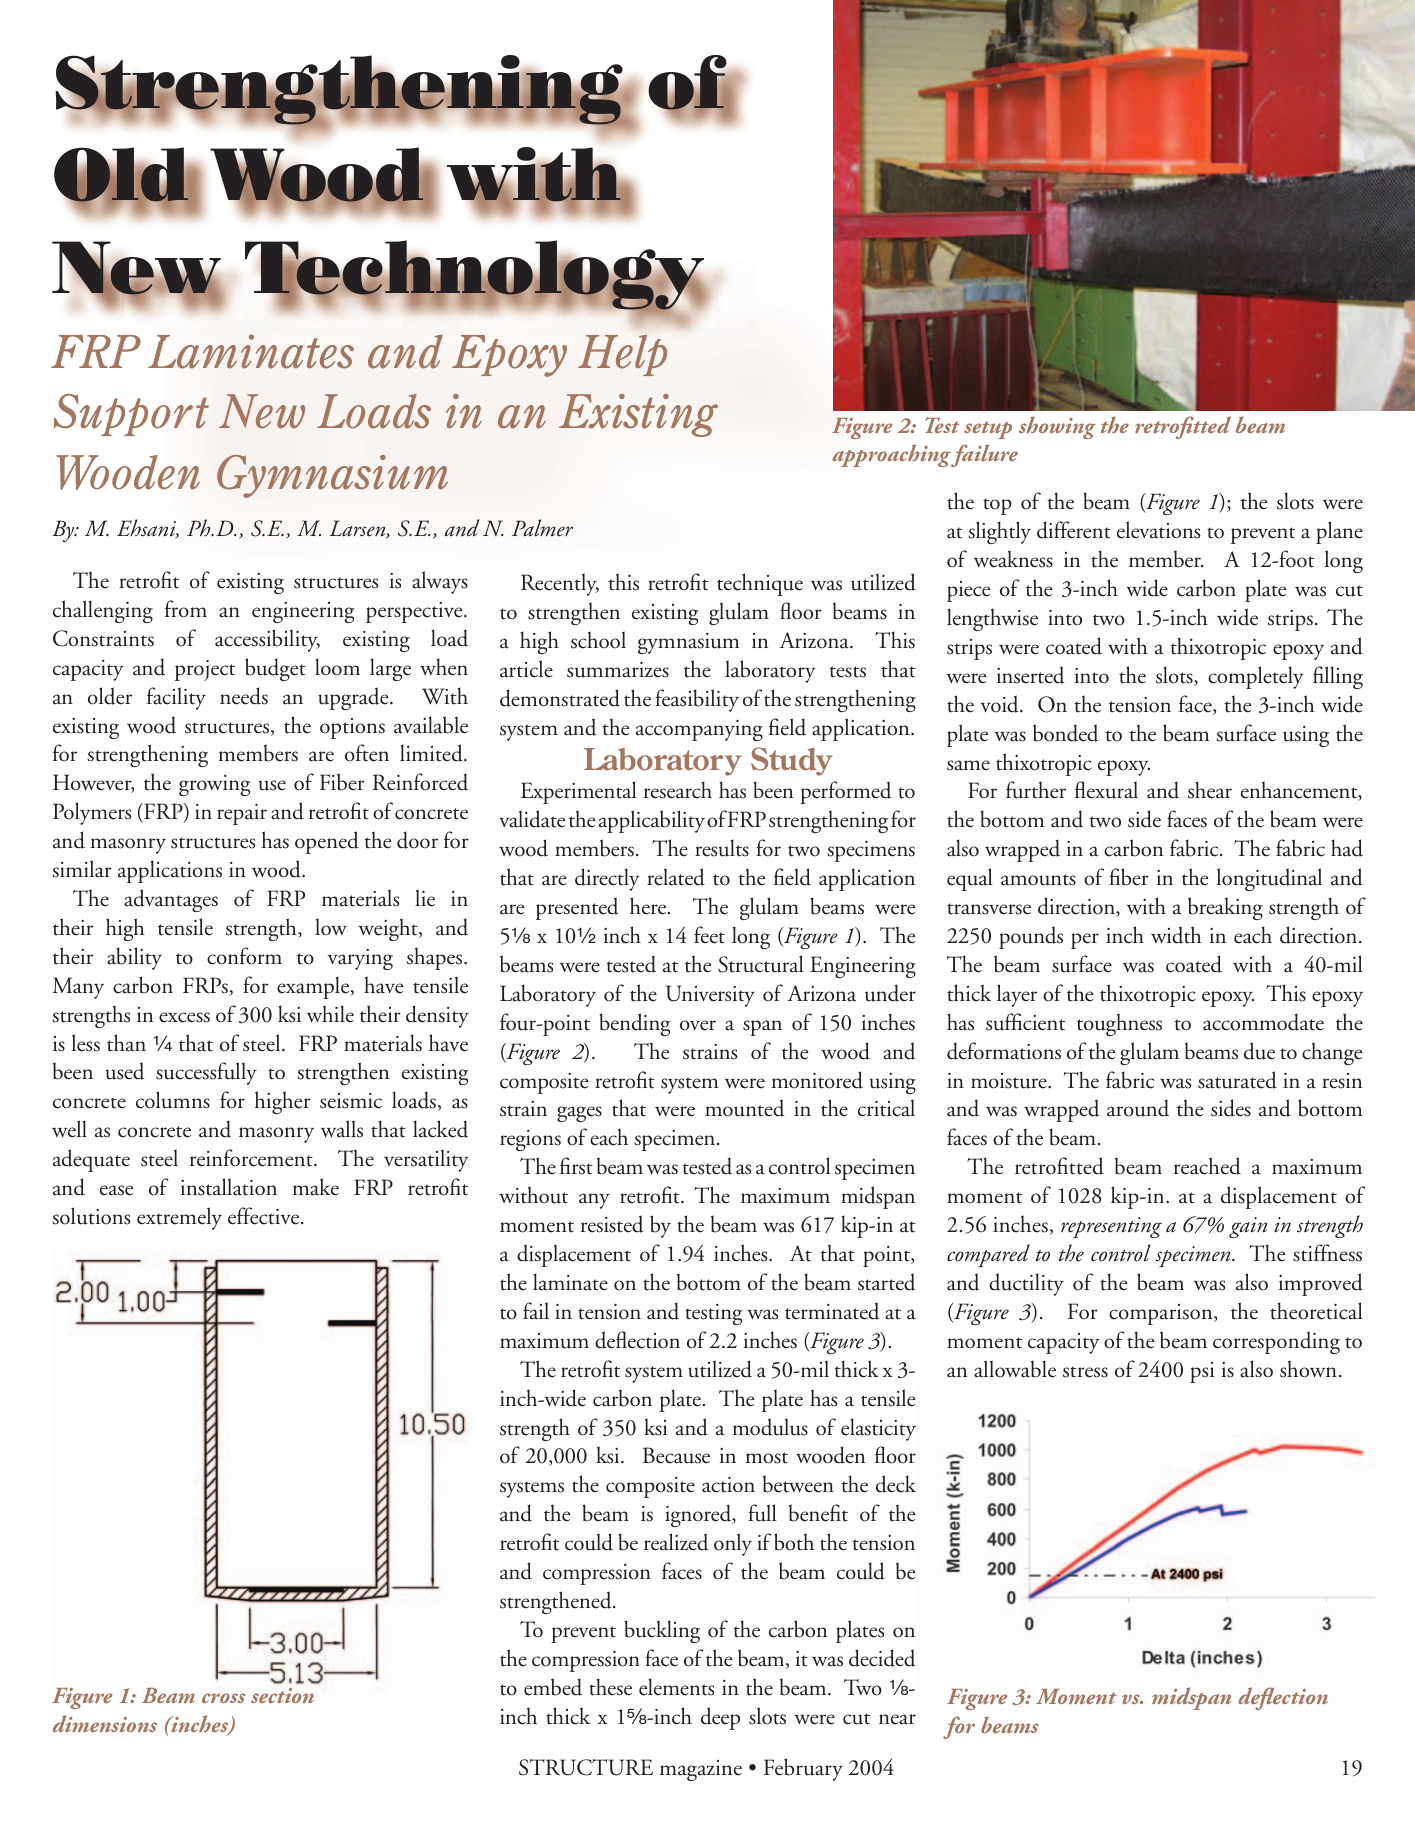 Image resolution: width=1415 pixels, height=1832 pixels. What do you see at coordinates (622, 355) in the screenshot?
I see `Help` at bounding box center [622, 355].
